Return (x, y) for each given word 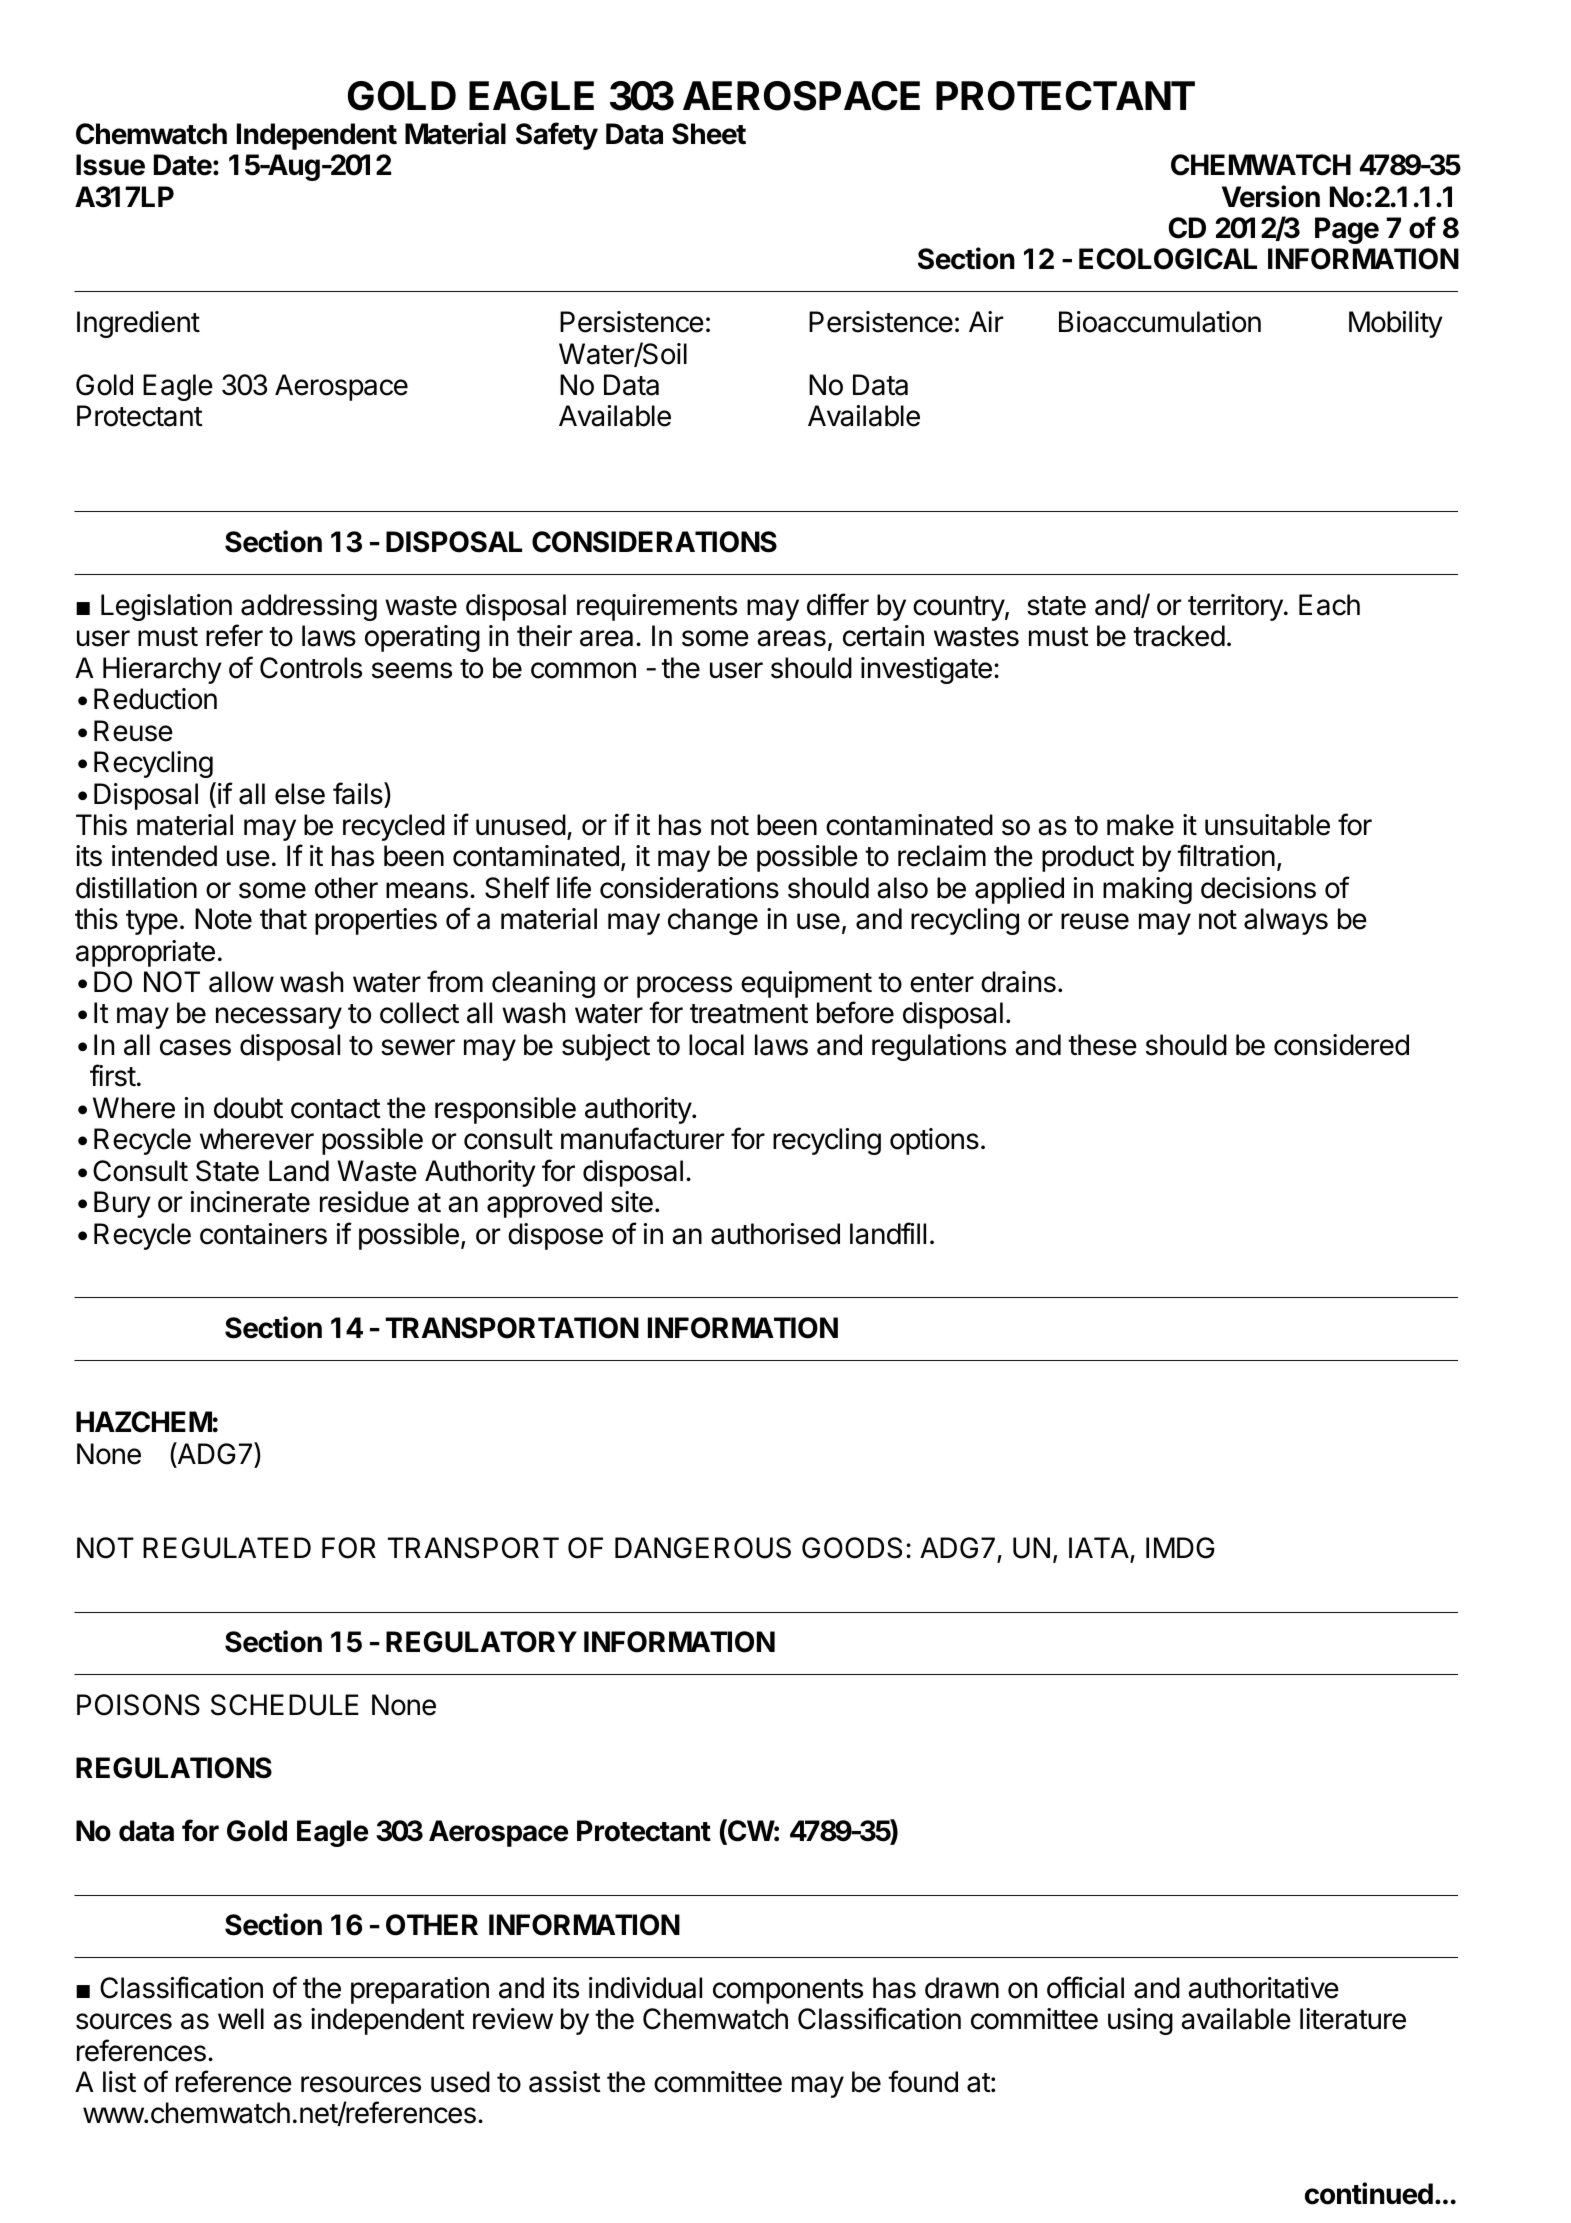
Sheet (709, 134)
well (241, 2019)
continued (1369, 2193)
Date (183, 165)
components (788, 1991)
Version (1271, 196)
